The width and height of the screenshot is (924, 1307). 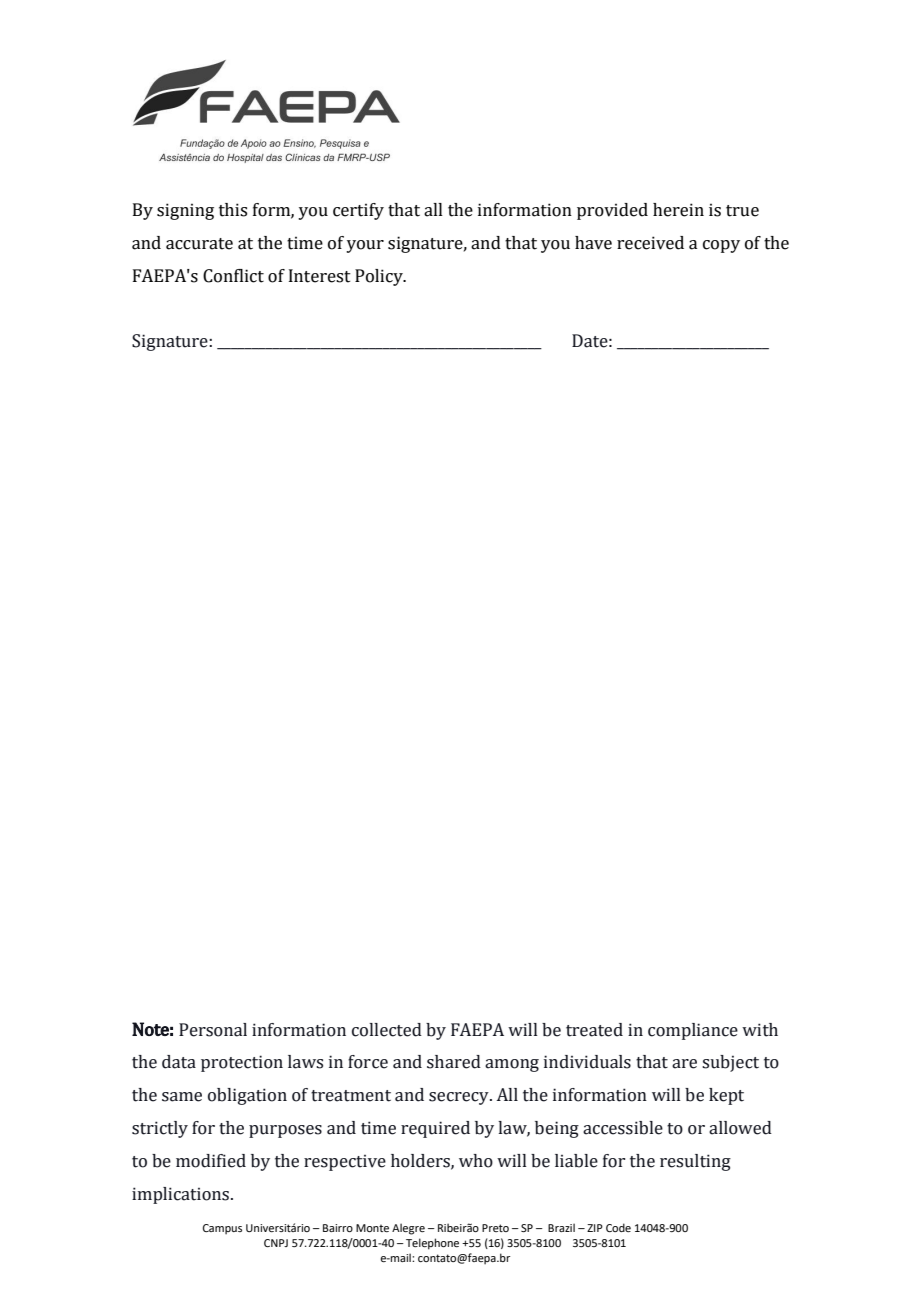 I want to click on protection, so click(x=242, y=1063).
